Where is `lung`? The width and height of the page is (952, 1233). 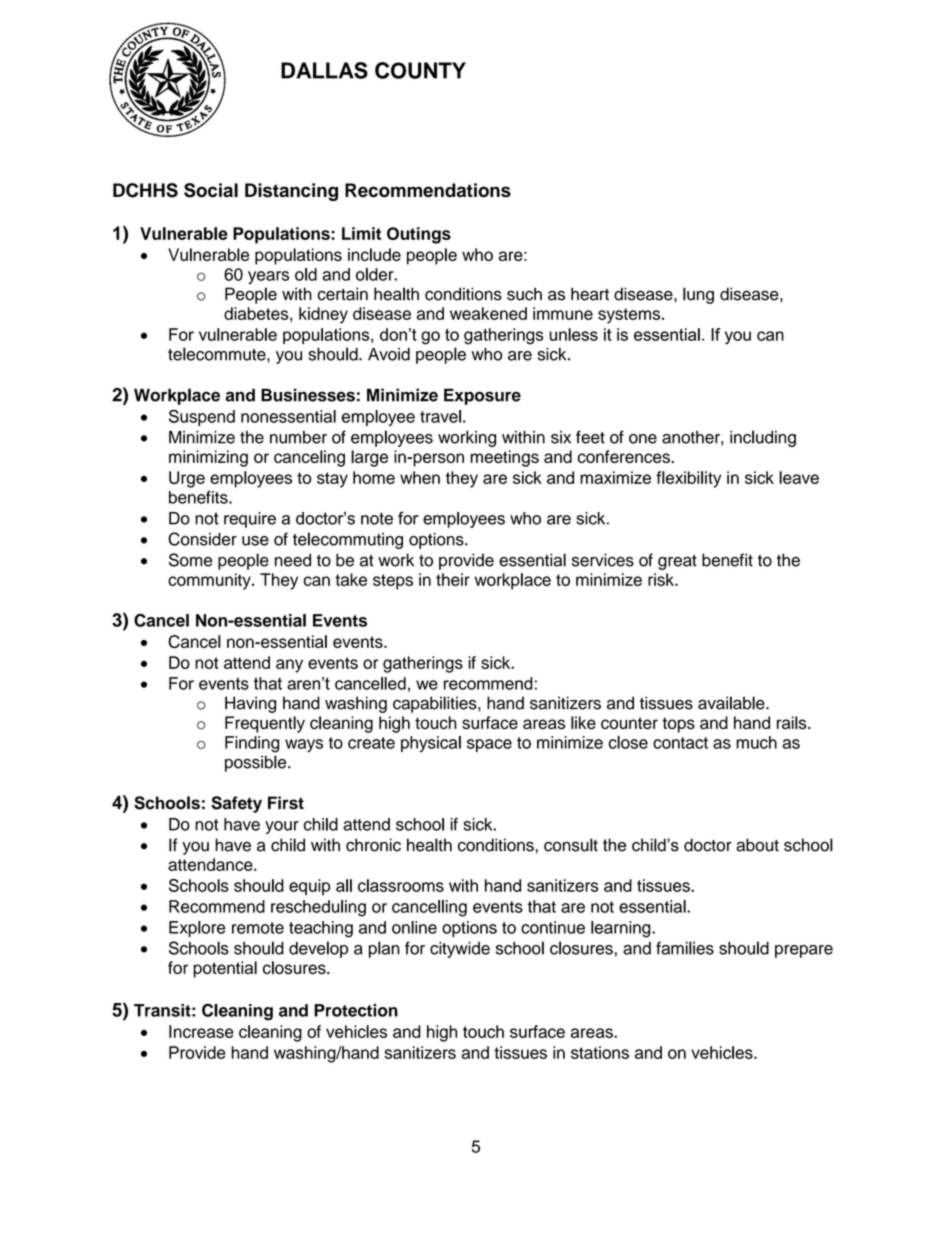
lung is located at coordinates (698, 295).
